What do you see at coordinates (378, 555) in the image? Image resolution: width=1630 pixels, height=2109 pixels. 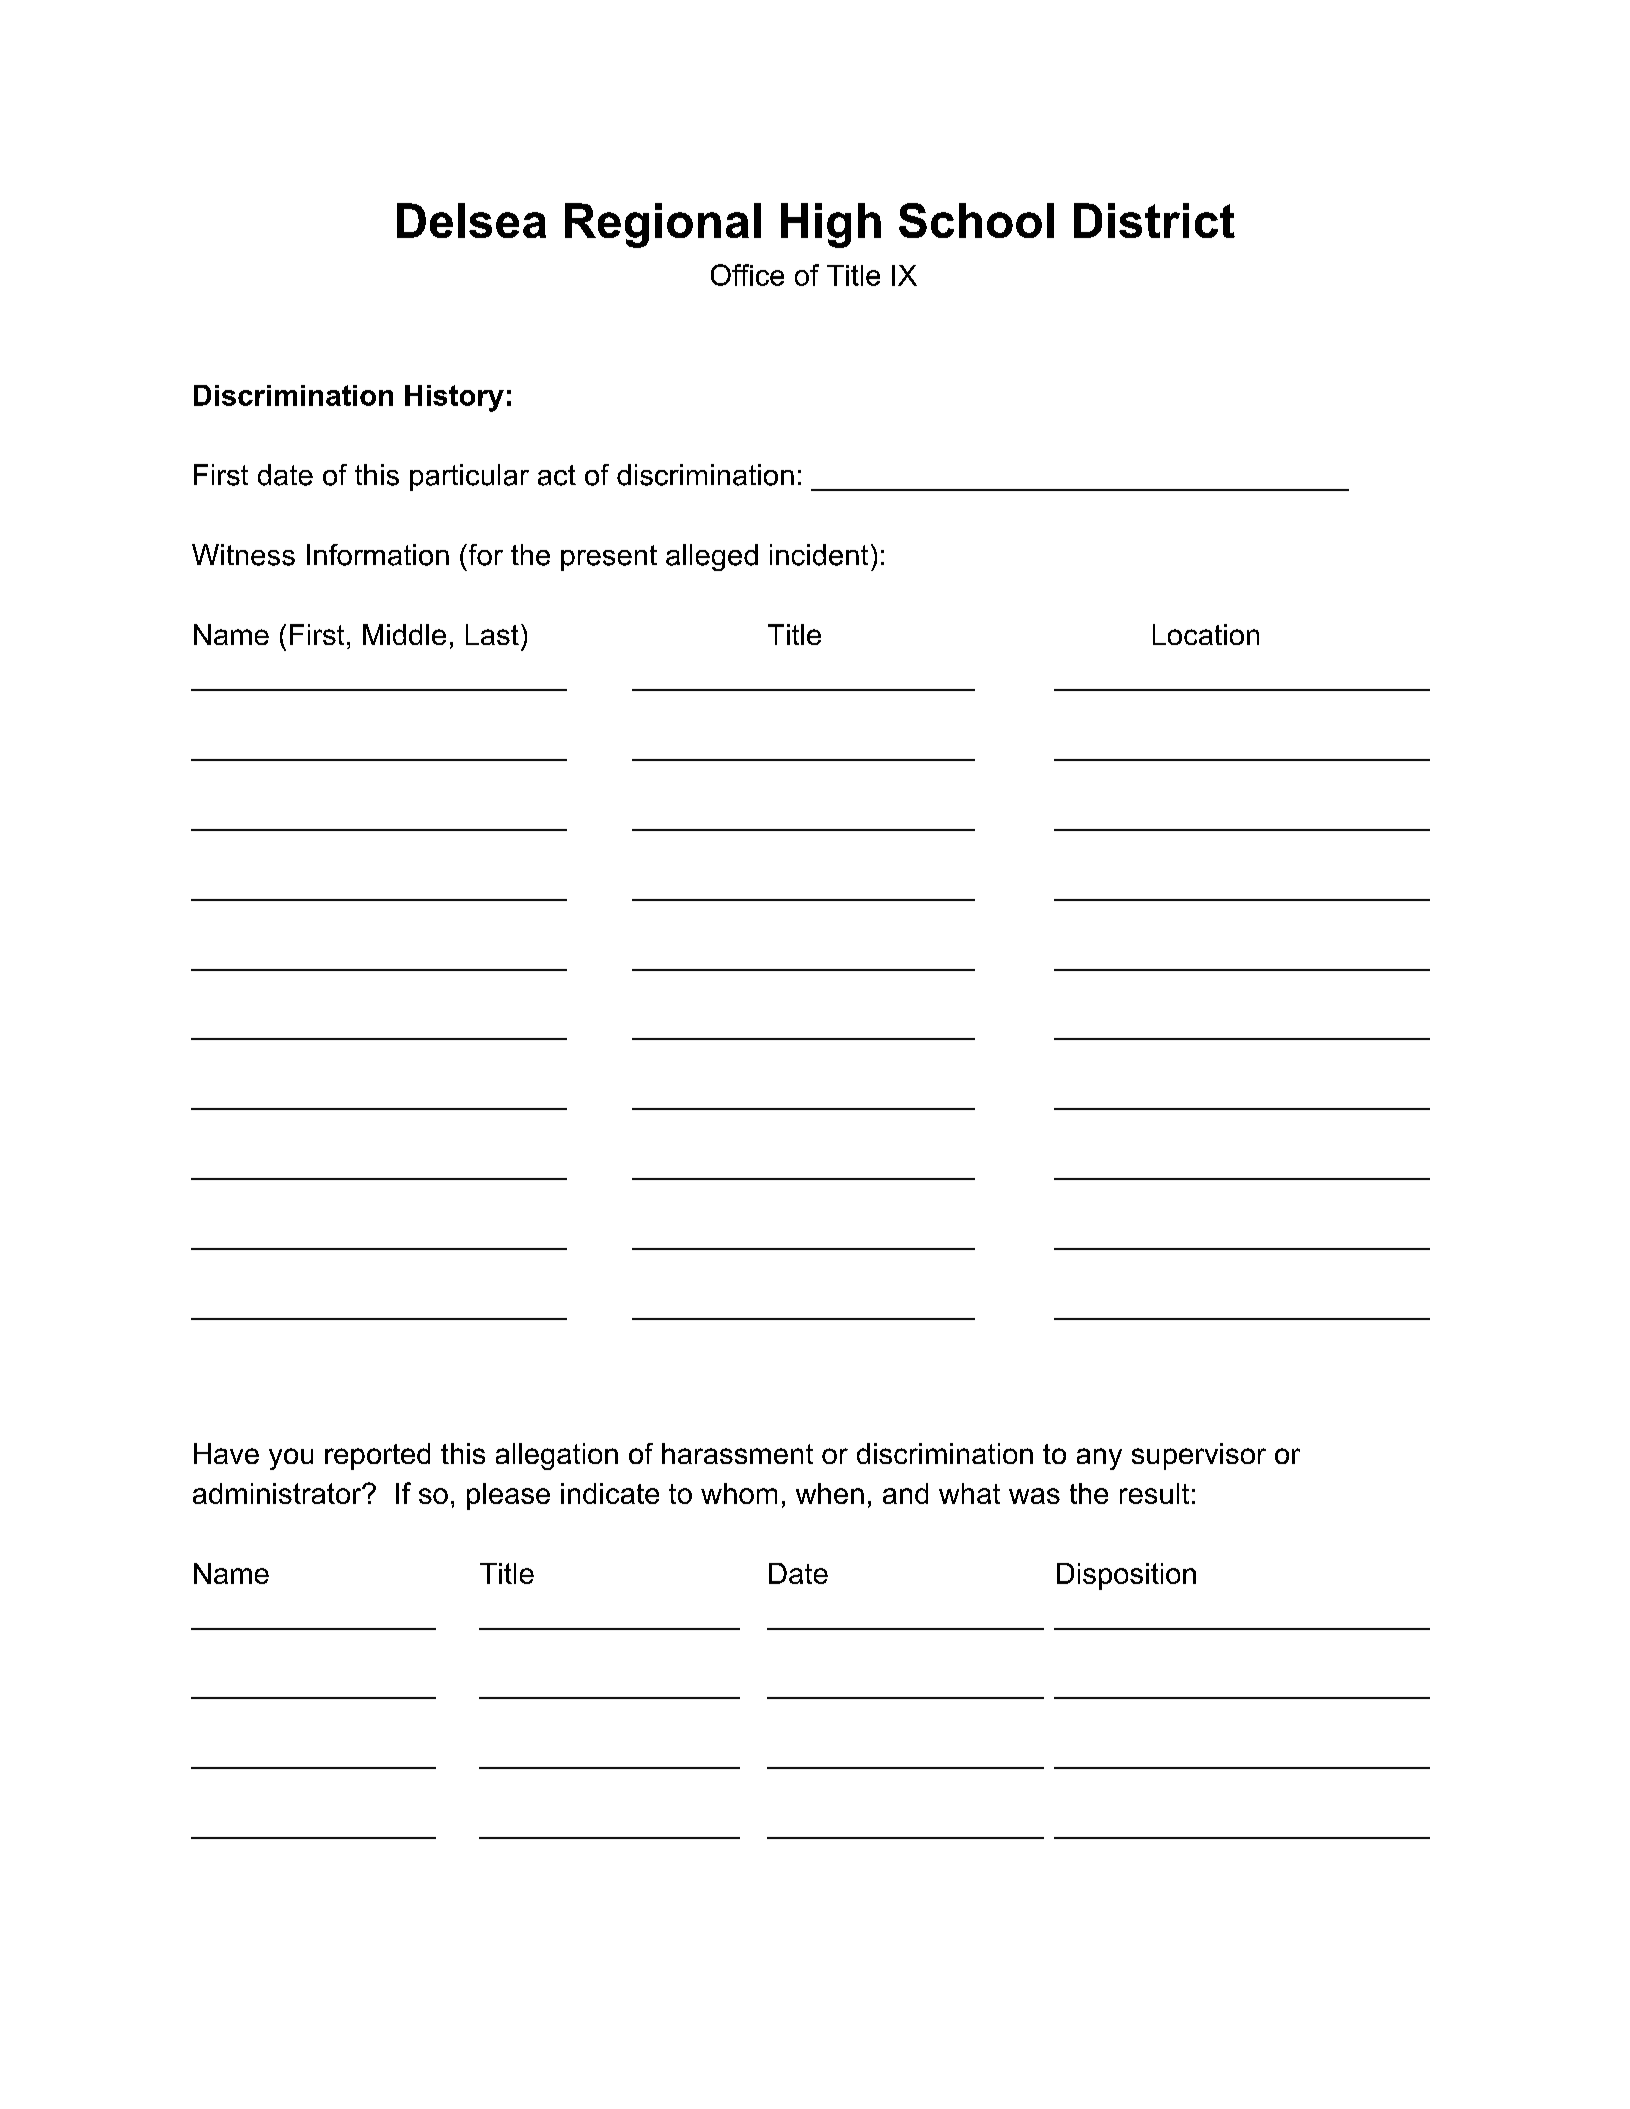 I see `Information` at bounding box center [378, 555].
